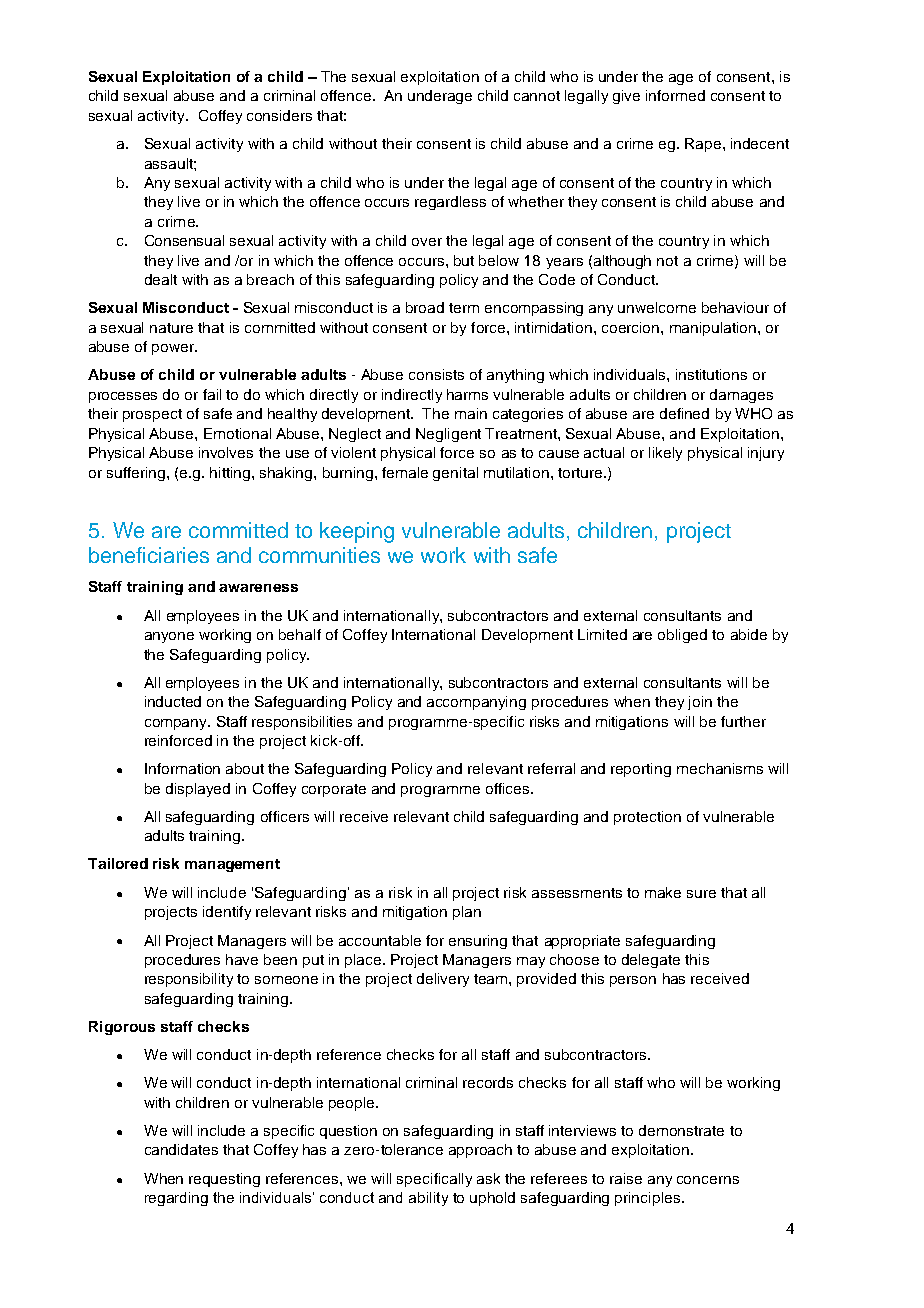 Image resolution: width=924 pixels, height=1308 pixels. Describe the element at coordinates (701, 894) in the document. I see `sure` at that location.
